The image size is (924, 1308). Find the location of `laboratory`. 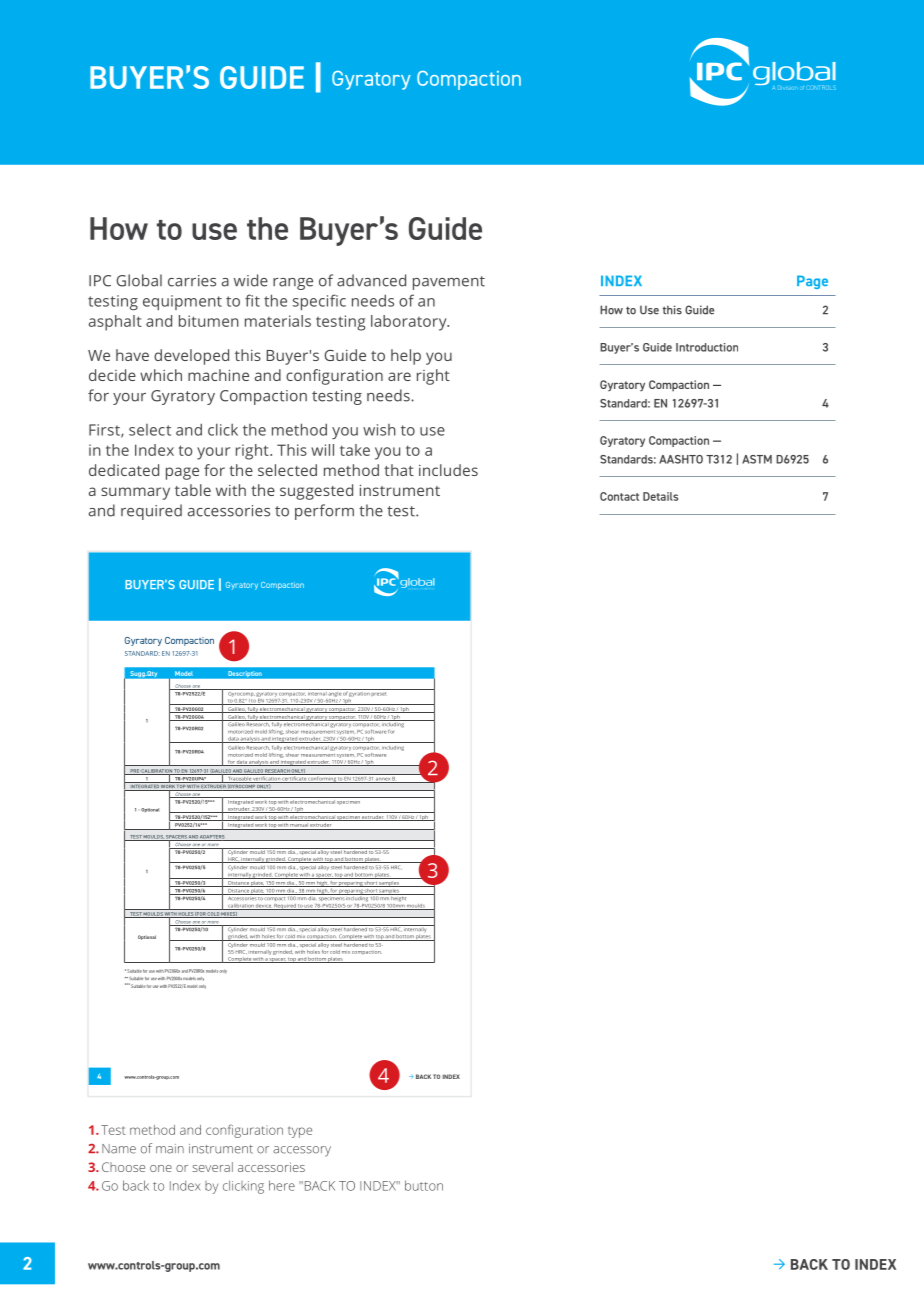

laboratory is located at coordinates (410, 323).
